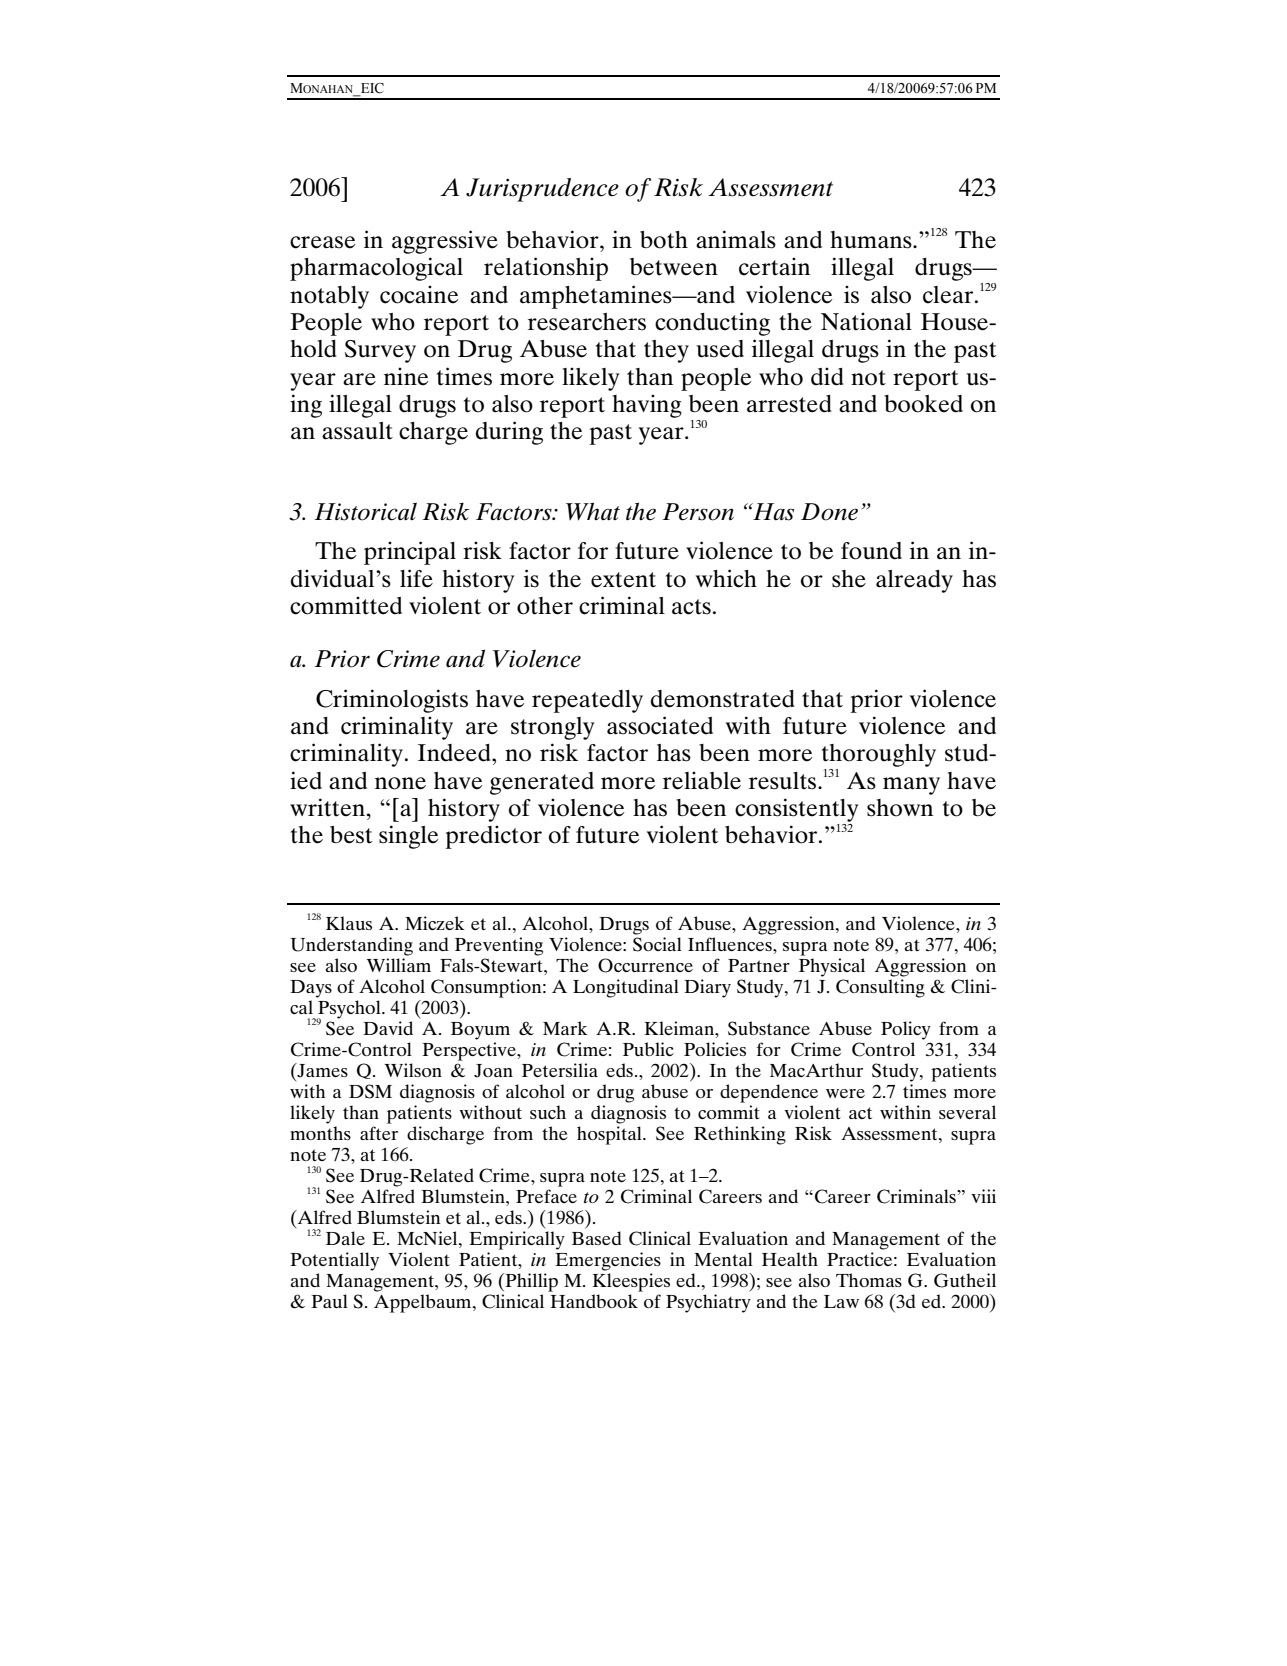 The width and height of the screenshot is (1287, 1666). Describe the element at coordinates (866, 321) in the screenshot. I see `National` at that location.
